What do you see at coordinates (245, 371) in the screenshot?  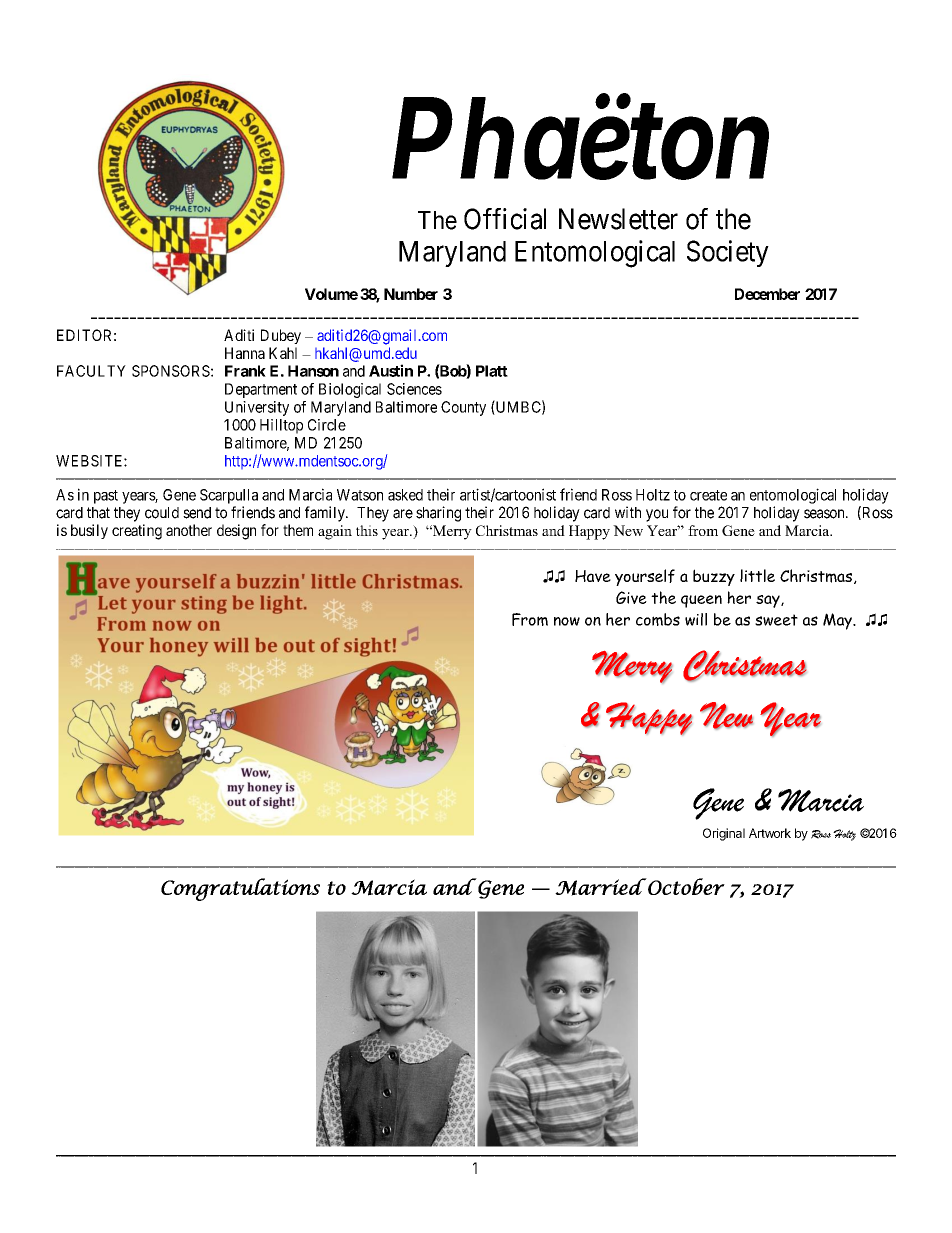 I see `Frank` at bounding box center [245, 371].
